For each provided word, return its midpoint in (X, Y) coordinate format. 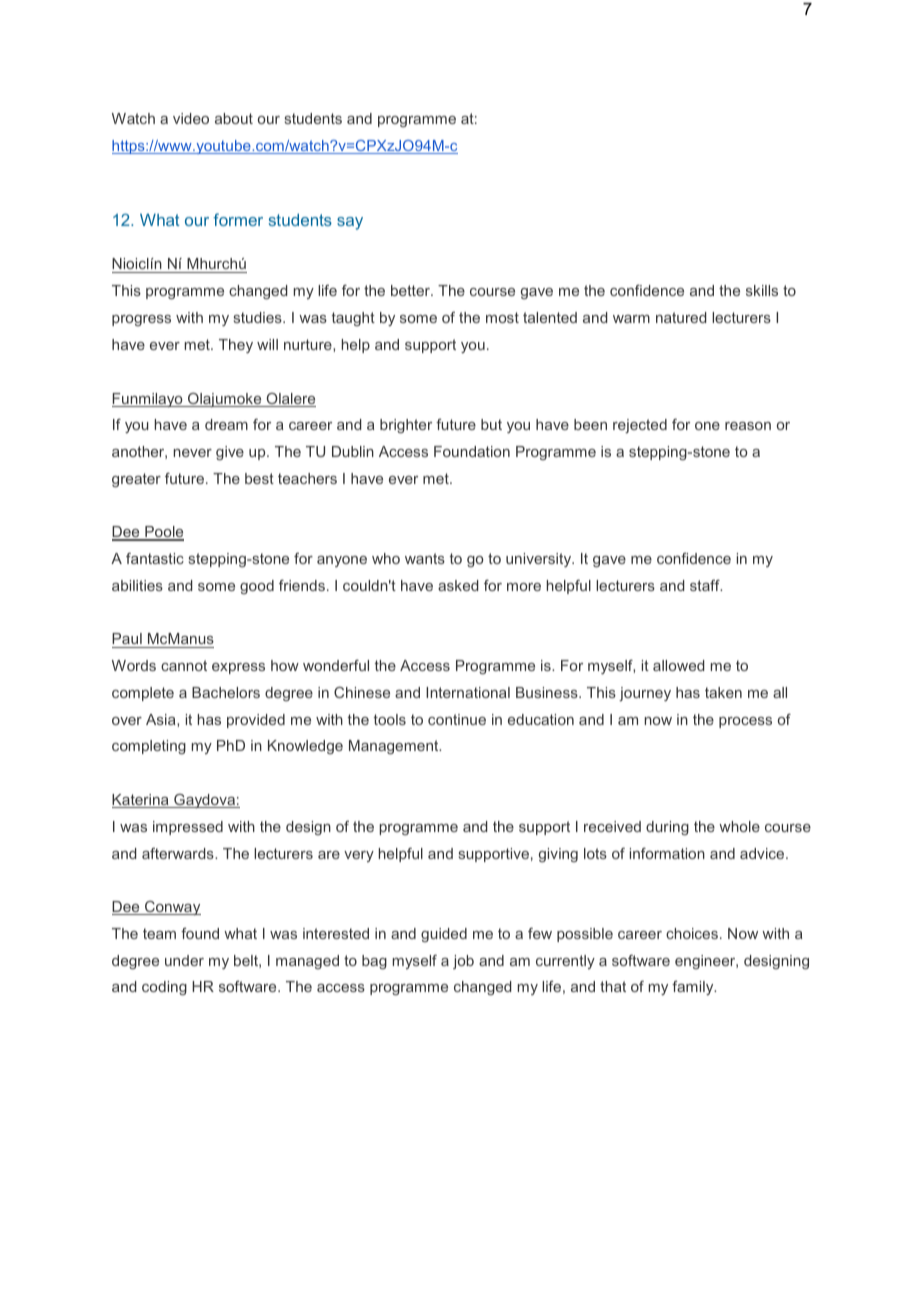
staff (706, 585)
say (350, 223)
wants (425, 558)
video (191, 118)
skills (762, 290)
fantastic (155, 558)
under (184, 960)
